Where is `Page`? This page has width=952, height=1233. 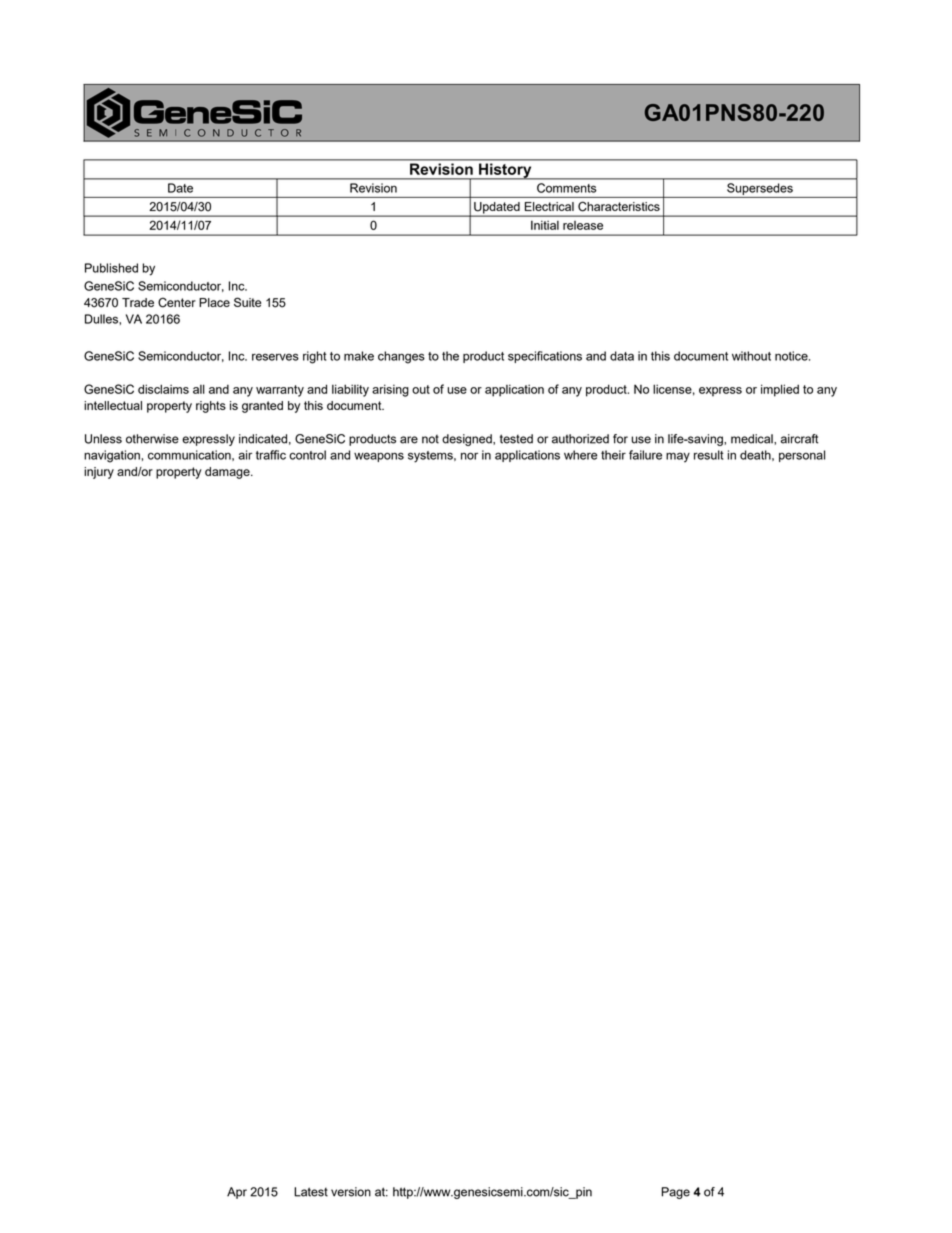
Page is located at coordinates (676, 1193).
